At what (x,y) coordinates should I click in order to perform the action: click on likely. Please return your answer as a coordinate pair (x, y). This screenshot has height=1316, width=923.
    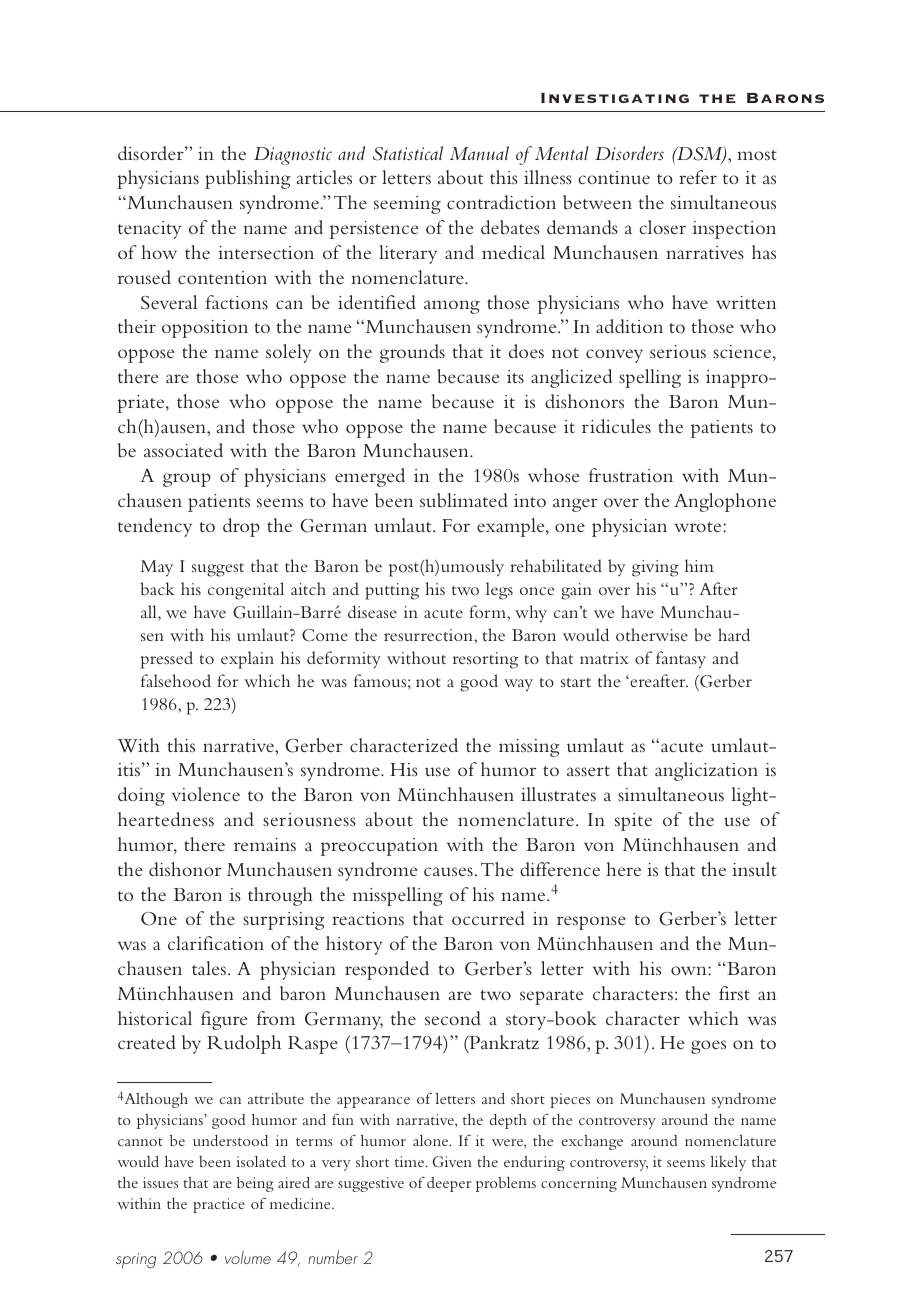
    Looking at the image, I should click on (728, 1163).
